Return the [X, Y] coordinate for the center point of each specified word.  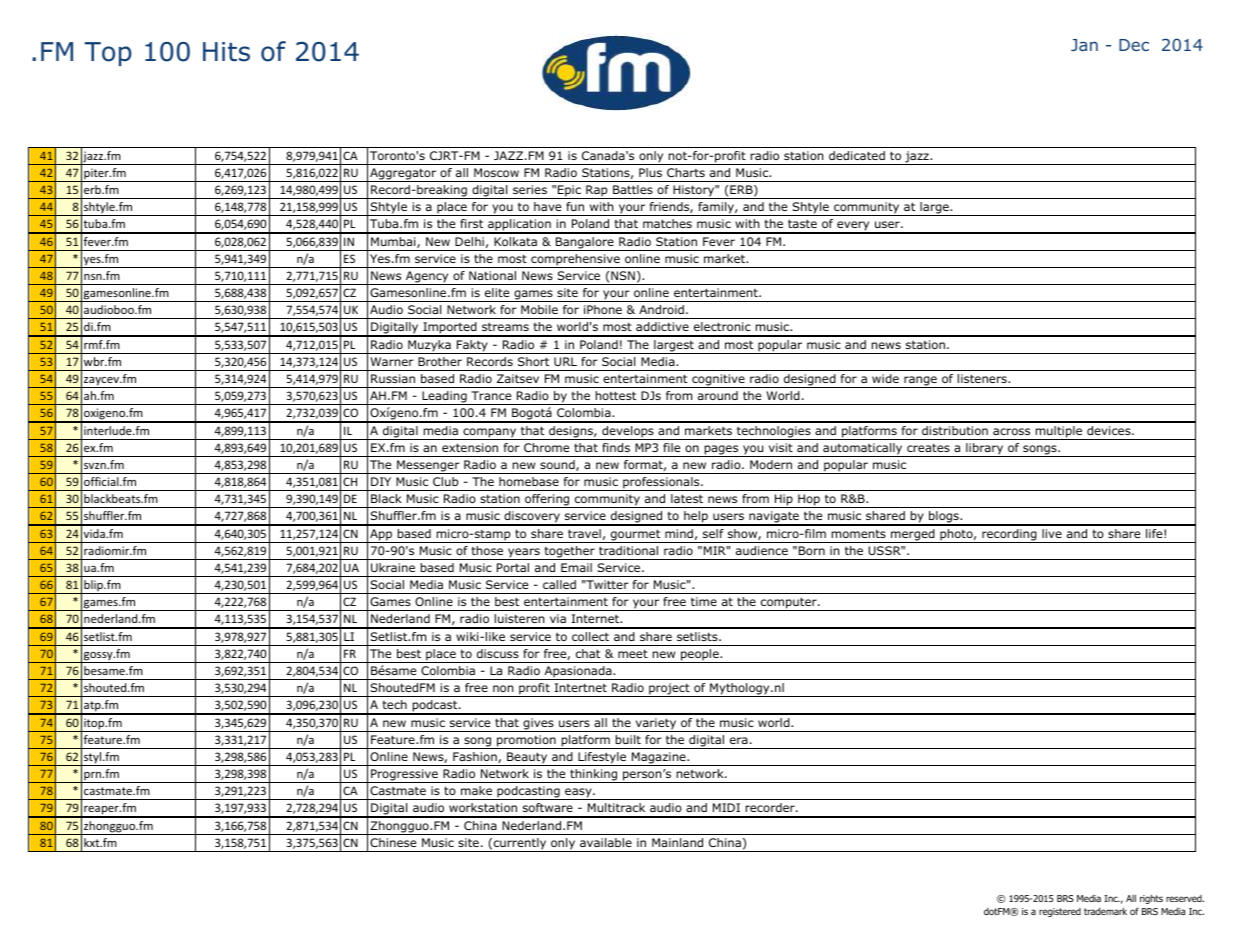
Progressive [404, 776]
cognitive [718, 381]
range [920, 382]
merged [913, 536]
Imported [450, 329]
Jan [1084, 45]
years [524, 554]
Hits [226, 52]
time [704, 601]
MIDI [726, 807]
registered [1060, 912]
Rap [597, 192]
